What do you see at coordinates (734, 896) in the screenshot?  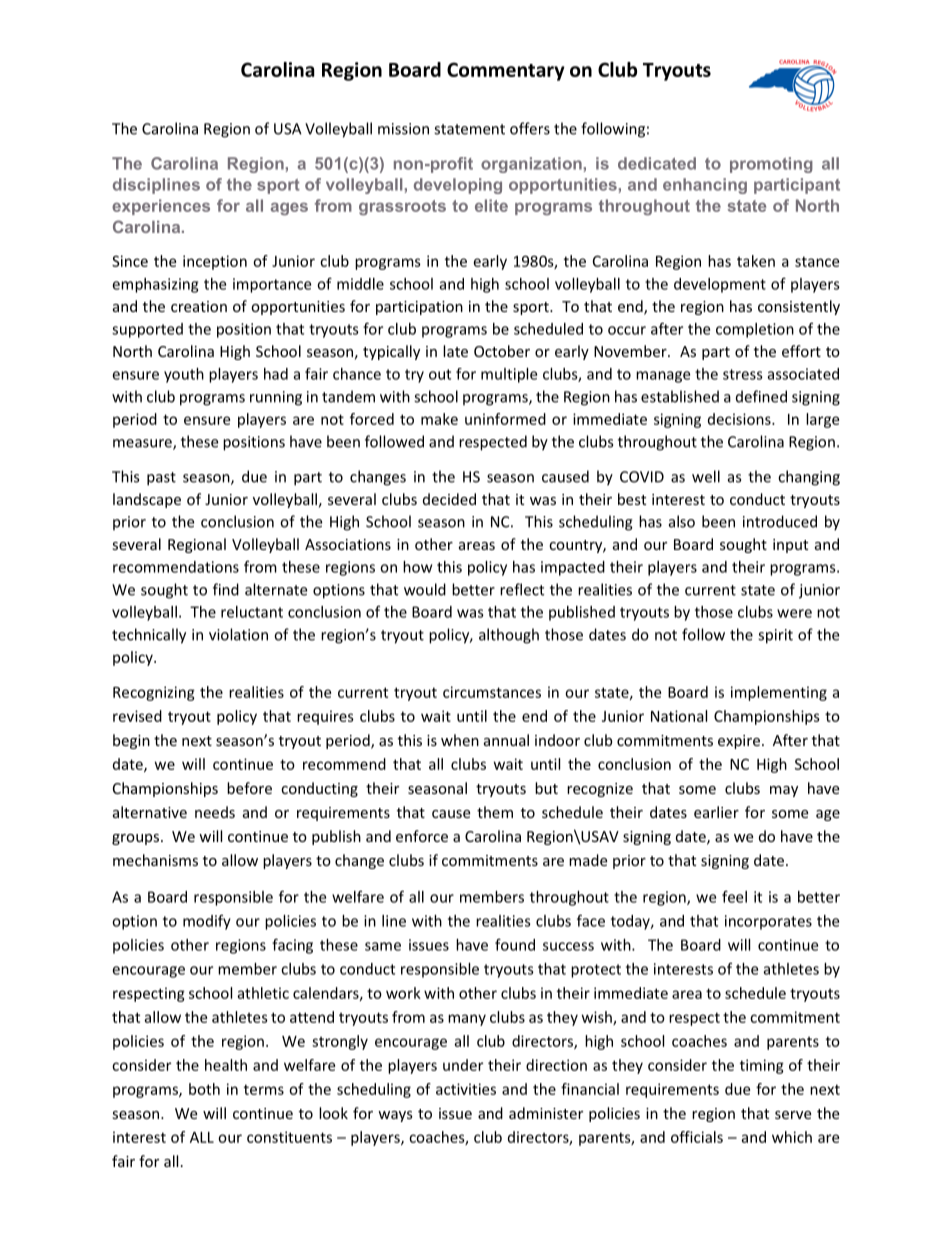 I see `feel` at bounding box center [734, 896].
